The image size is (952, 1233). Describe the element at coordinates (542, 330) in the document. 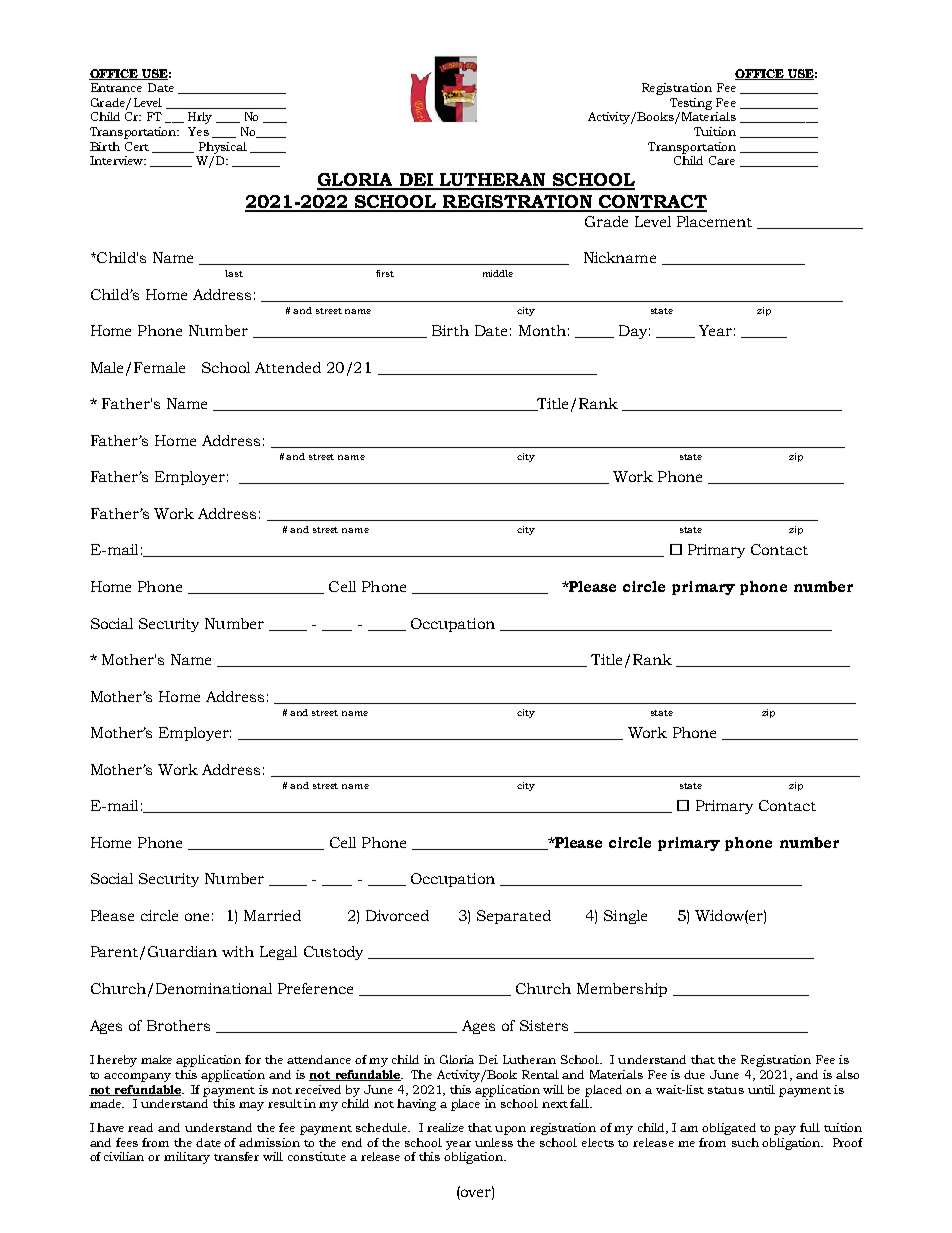

I see `Month` at that location.
